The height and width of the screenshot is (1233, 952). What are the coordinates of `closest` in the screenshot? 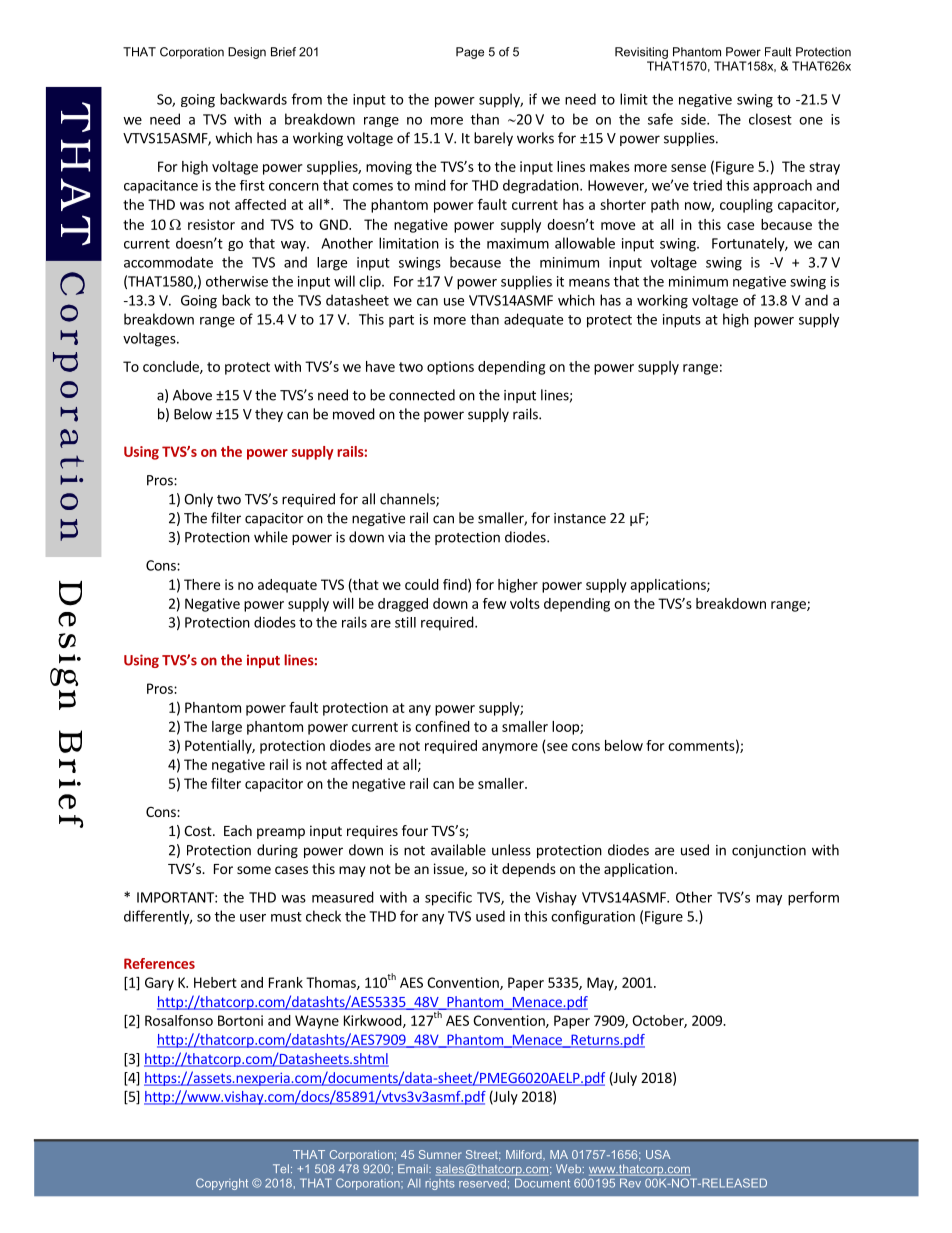 It's located at (770, 119).
